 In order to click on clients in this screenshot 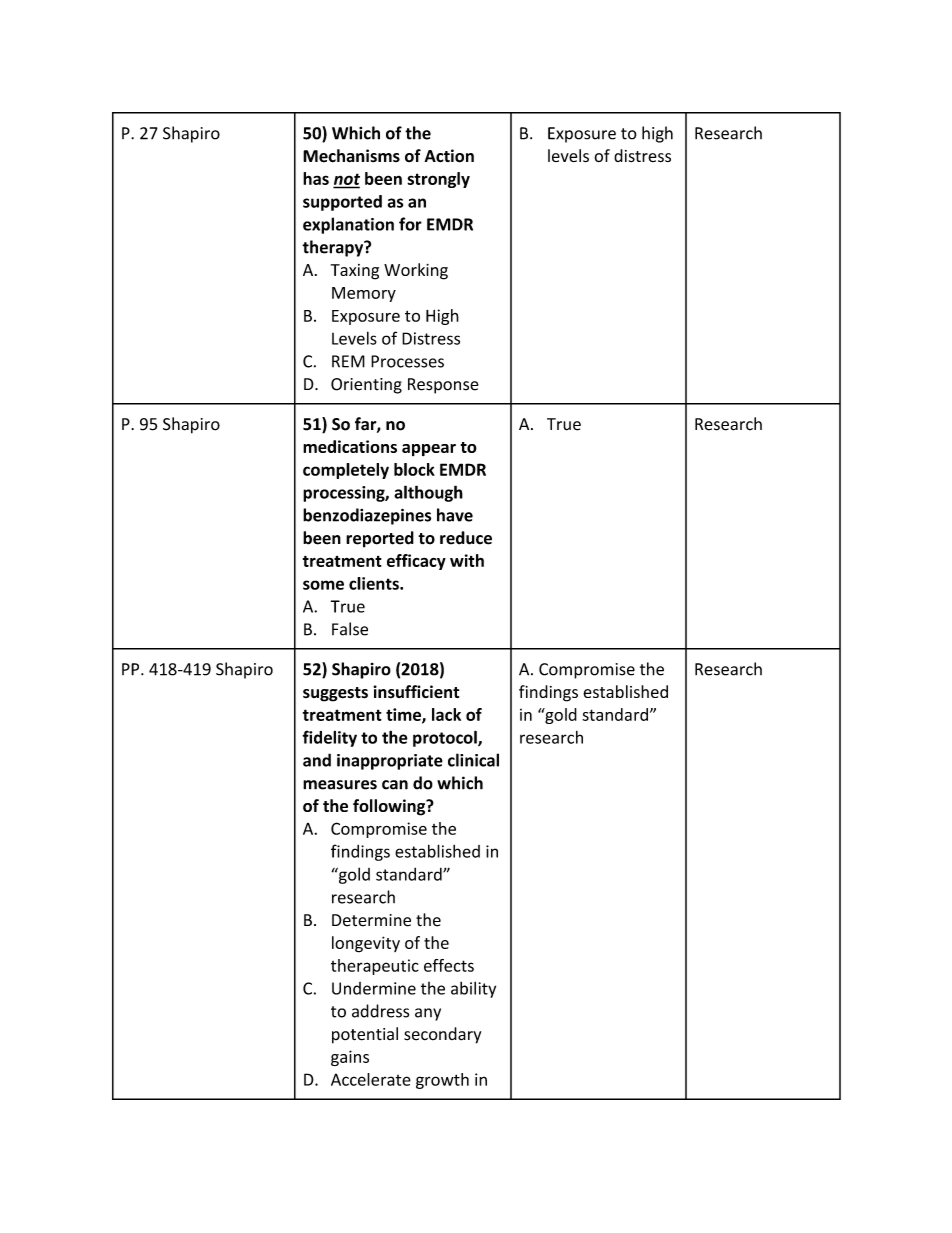, I will do `click(375, 583)`.
